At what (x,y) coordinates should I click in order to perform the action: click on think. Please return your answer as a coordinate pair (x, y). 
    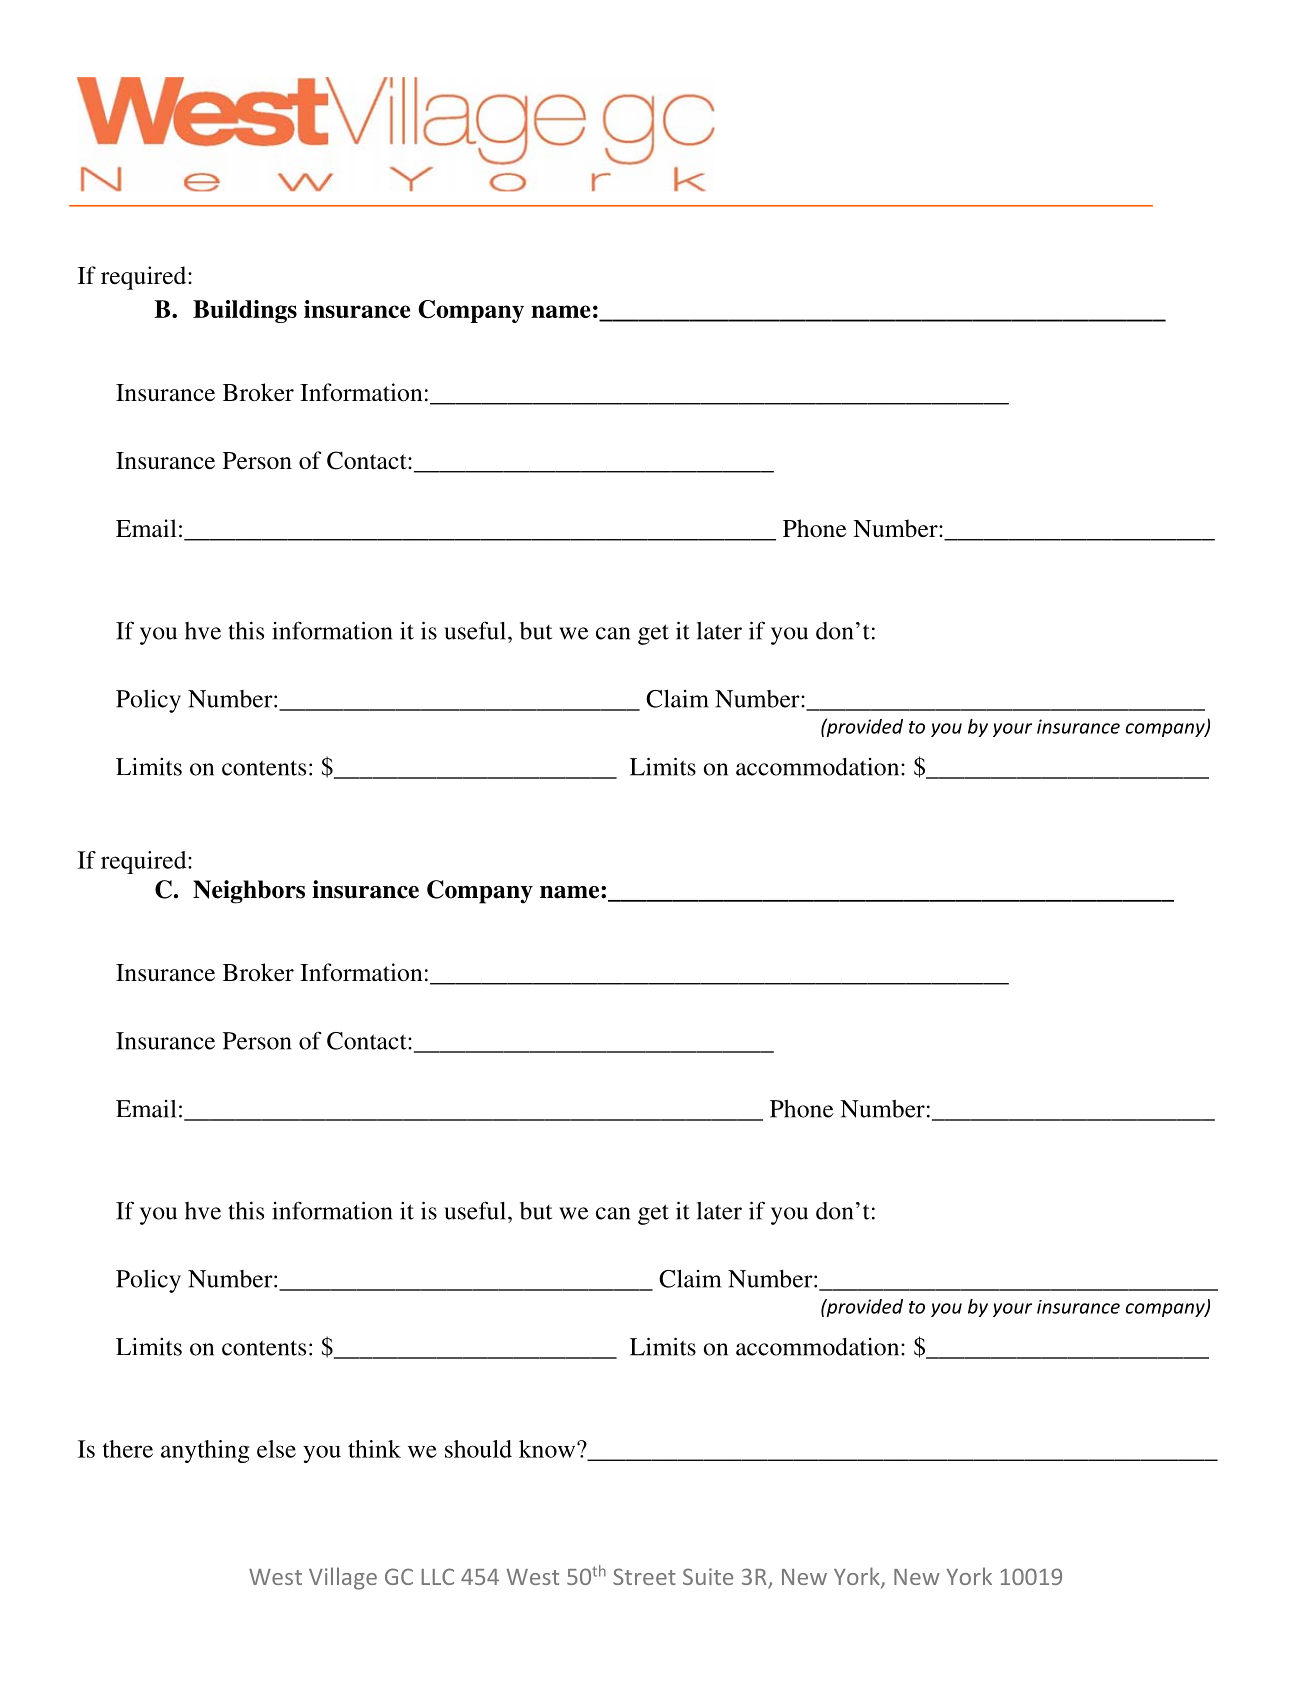
    Looking at the image, I should click on (374, 1449).
